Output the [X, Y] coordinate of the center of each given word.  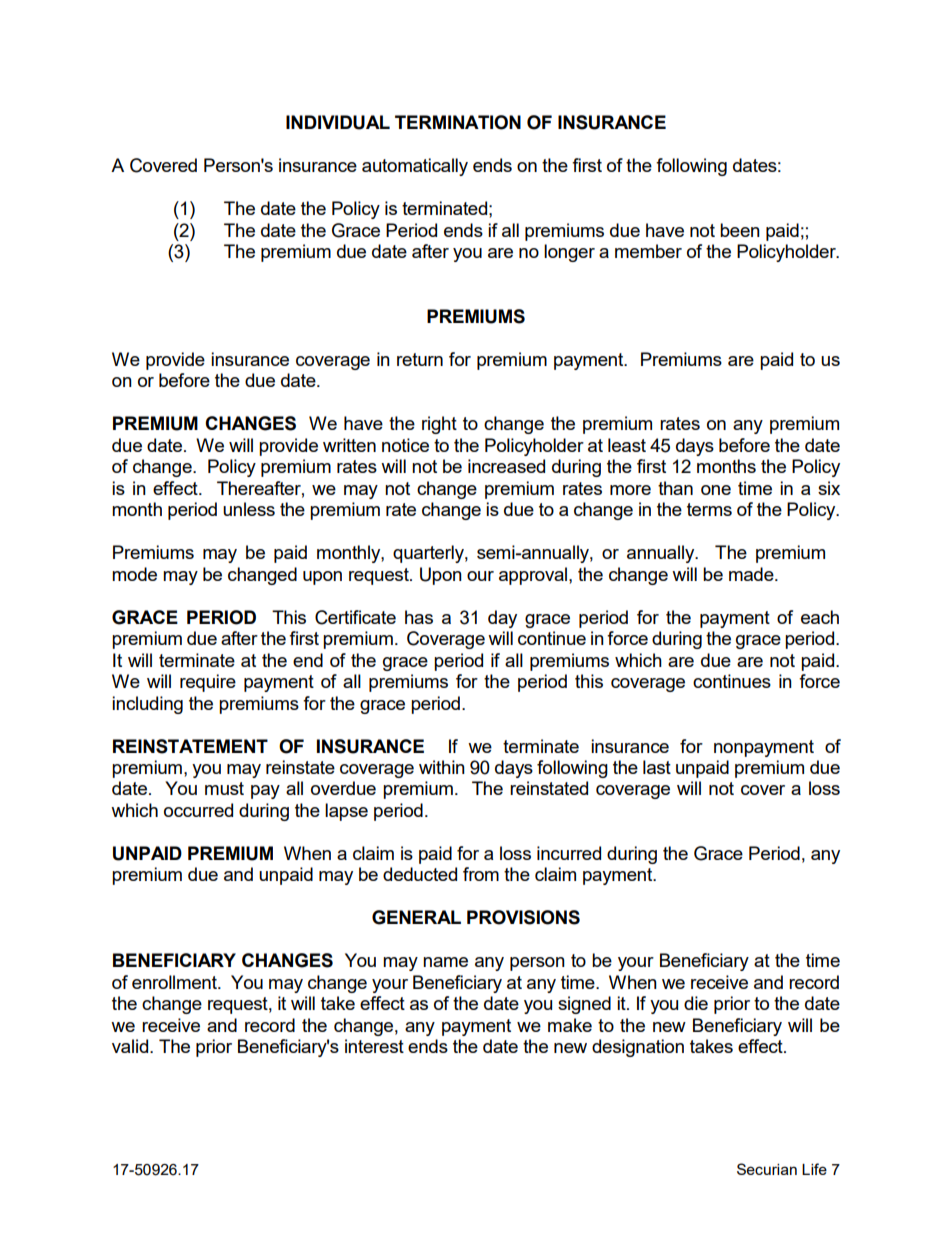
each [820, 617]
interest [374, 1046]
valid [131, 1046]
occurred [198, 810]
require [208, 683]
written [349, 445]
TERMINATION [458, 122]
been [740, 230]
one [716, 490]
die [696, 1003]
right [439, 425]
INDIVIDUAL [338, 122]
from [481, 874]
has [419, 617]
